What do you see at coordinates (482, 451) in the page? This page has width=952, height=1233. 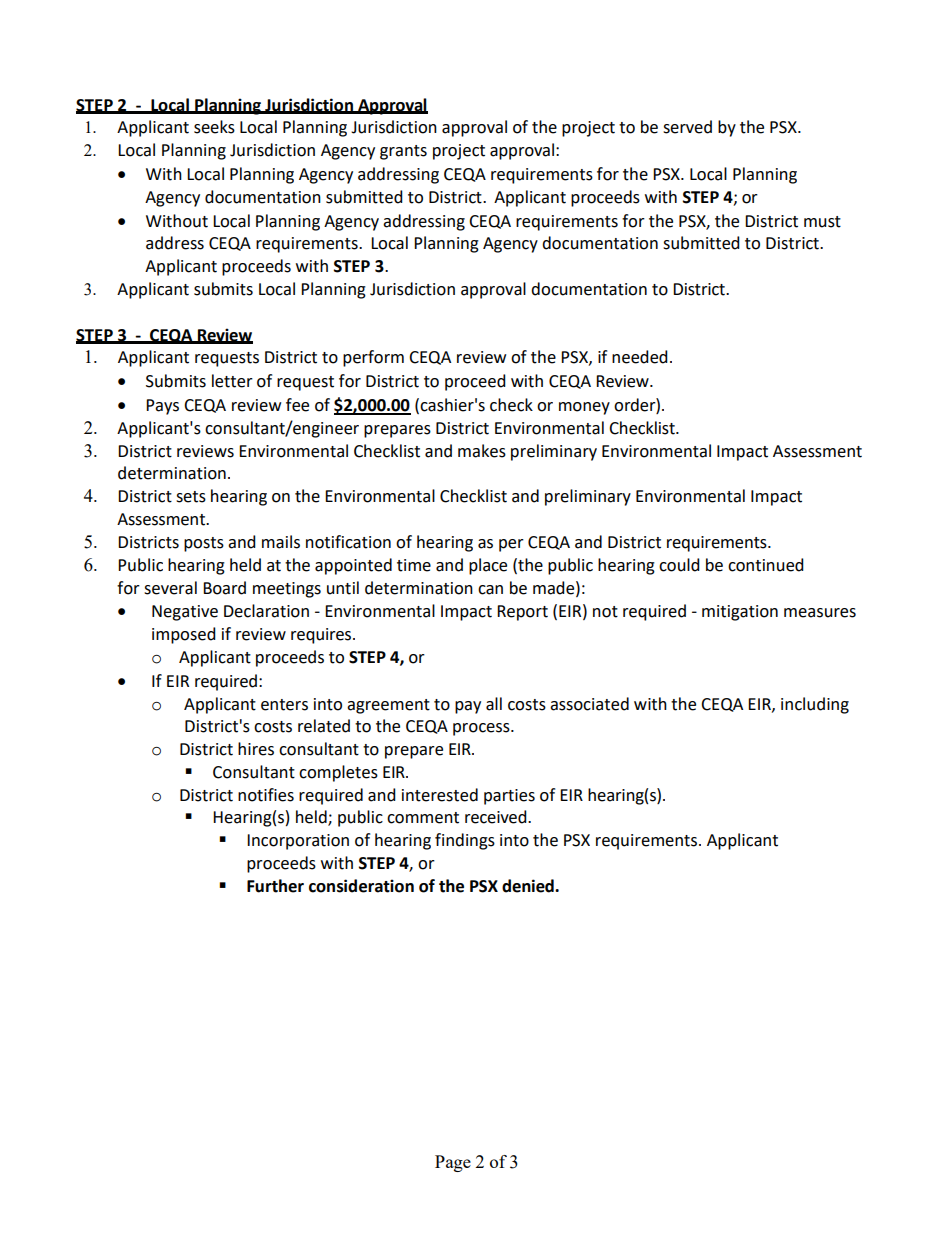 I see `makes` at bounding box center [482, 451].
